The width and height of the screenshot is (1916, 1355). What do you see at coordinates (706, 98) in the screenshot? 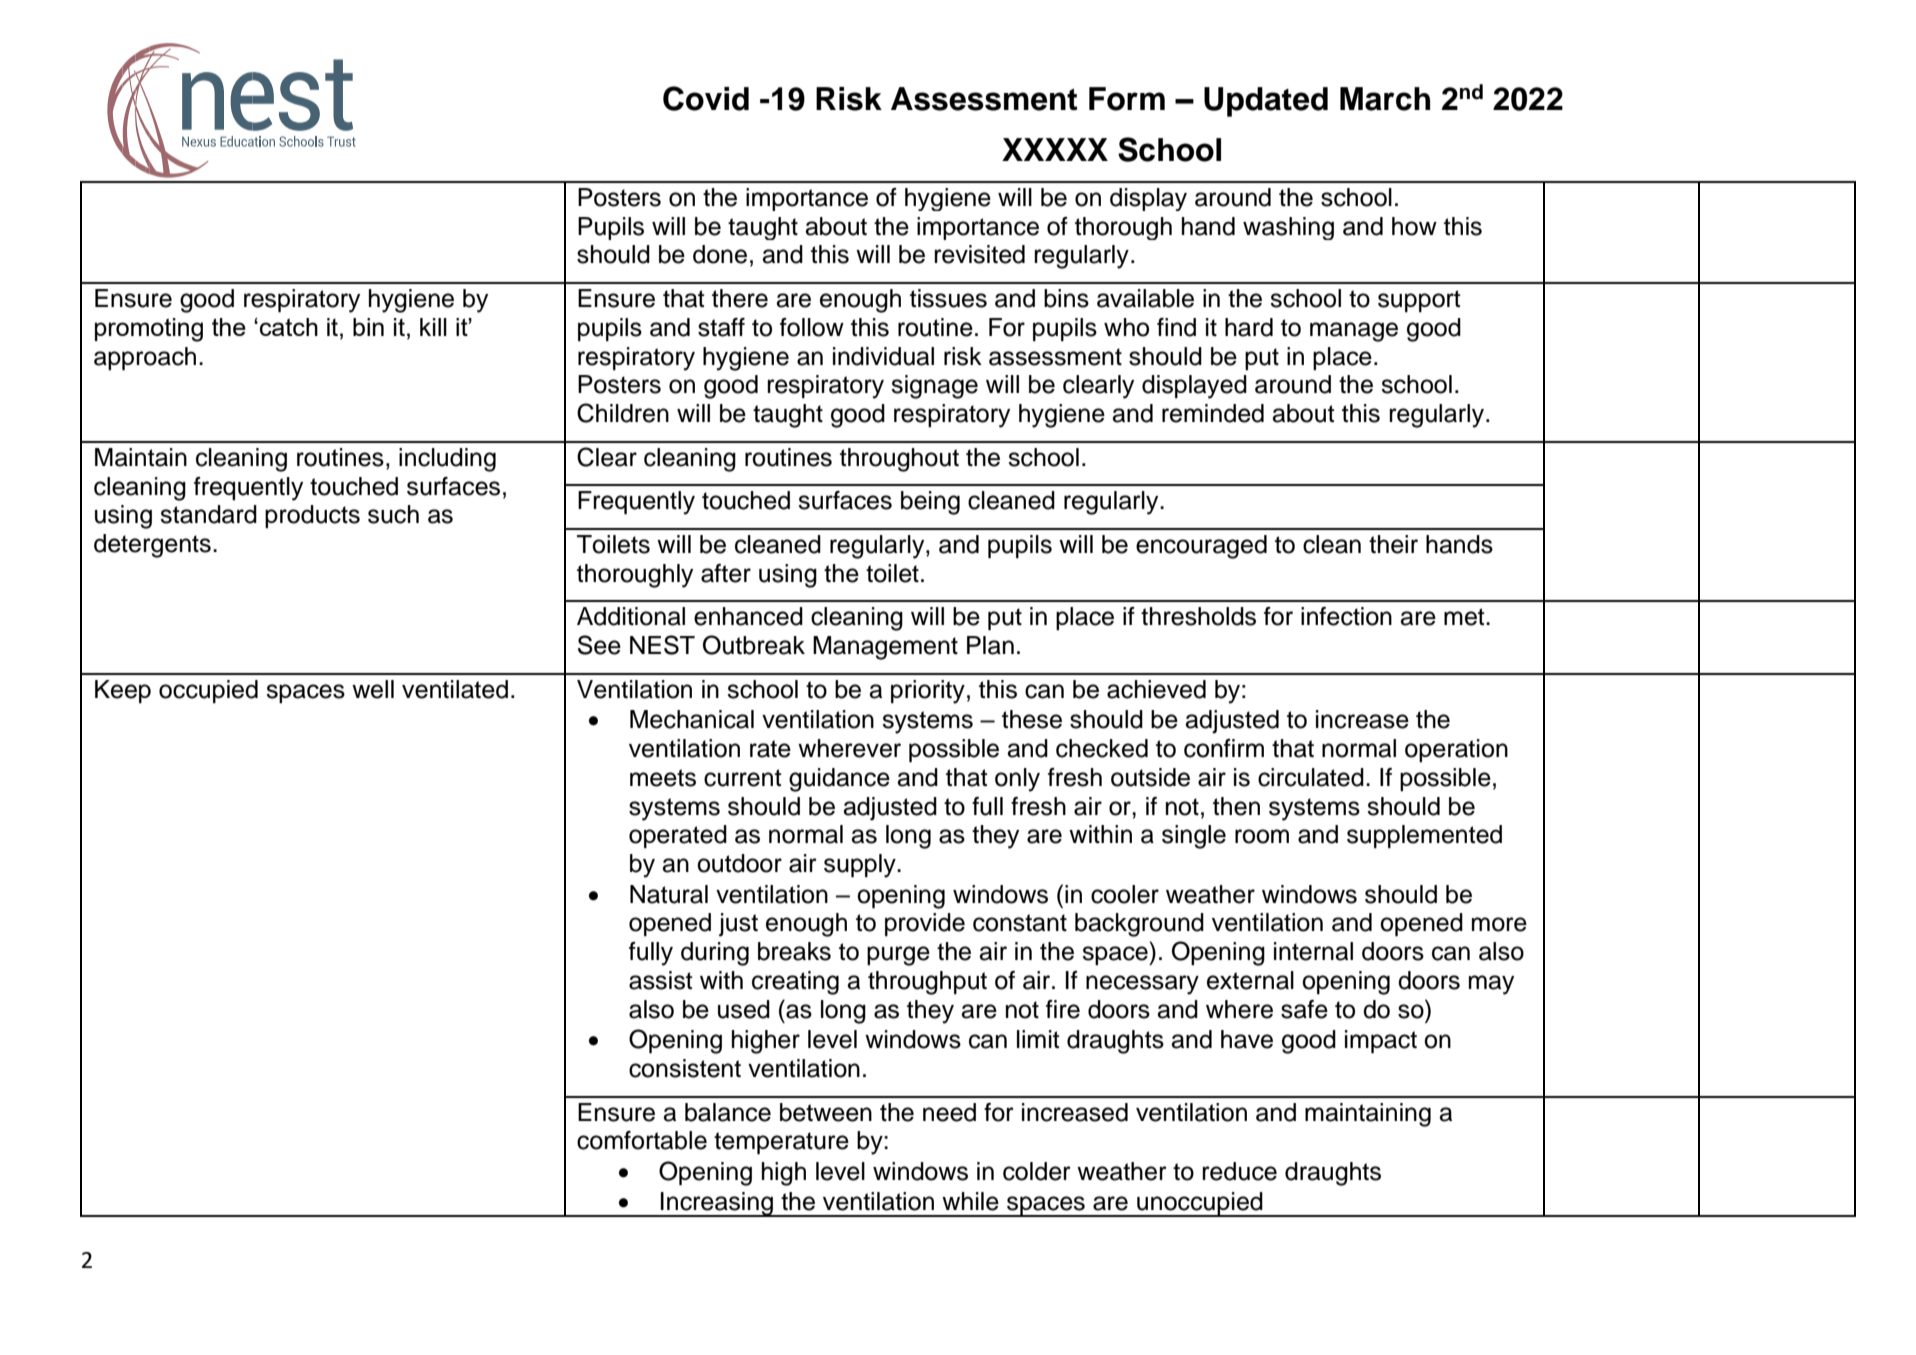
I see `Covid` at bounding box center [706, 98].
